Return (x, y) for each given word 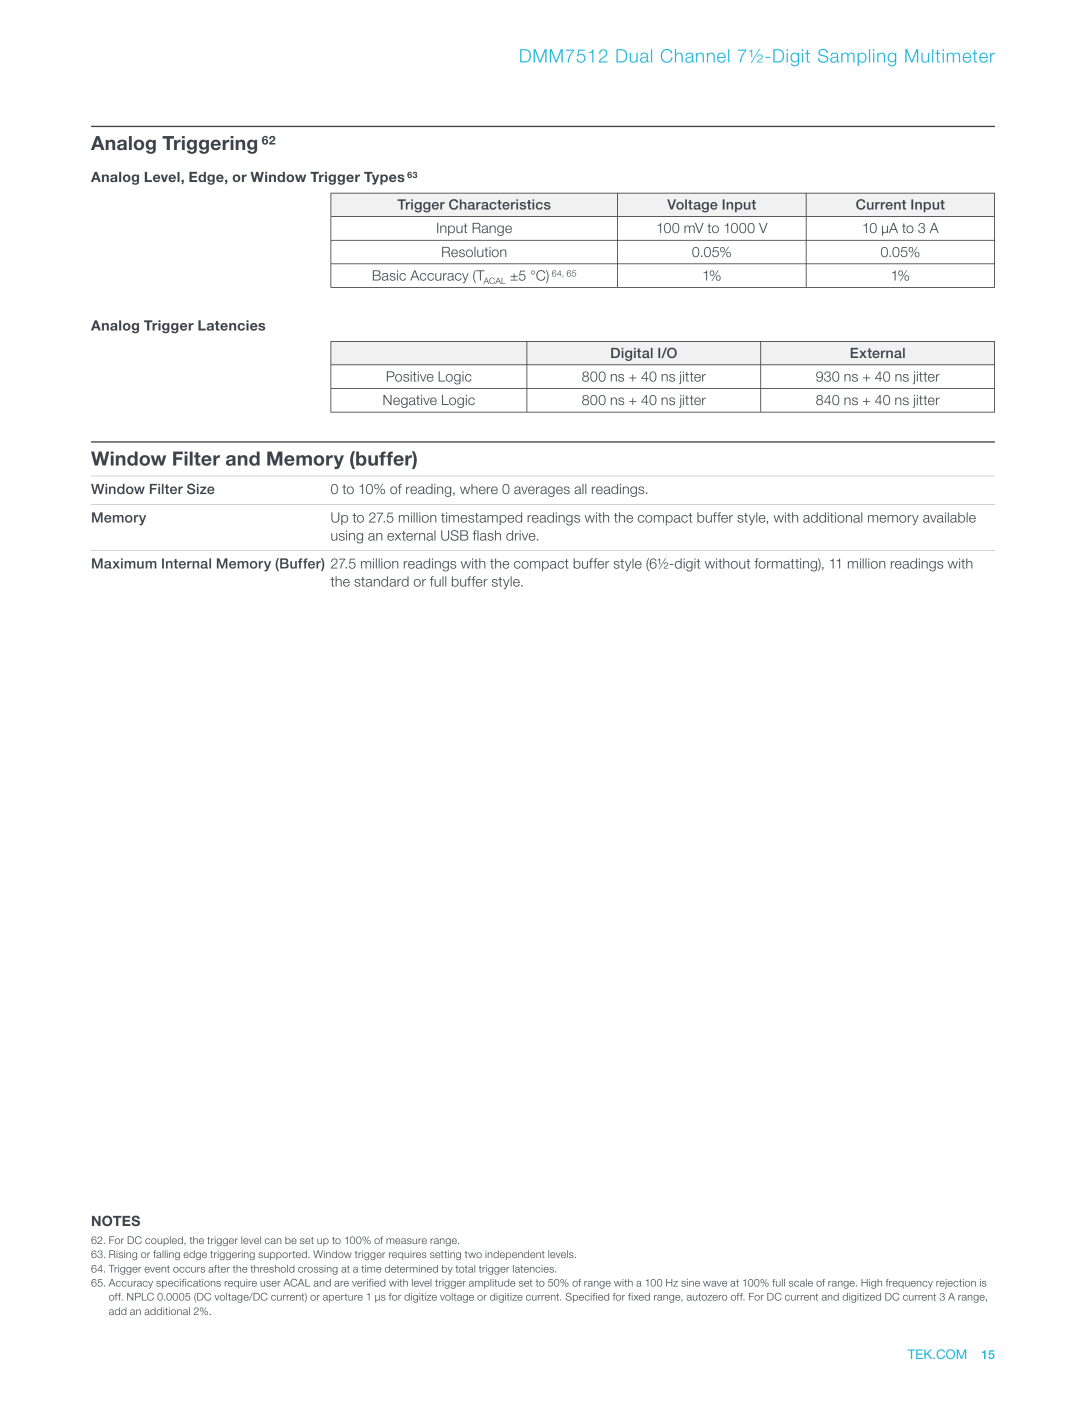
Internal (186, 563)
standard (381, 581)
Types (384, 178)
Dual (634, 56)
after (219, 1269)
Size (201, 488)
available (949, 517)
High (871, 1284)
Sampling (857, 57)
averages (542, 491)
